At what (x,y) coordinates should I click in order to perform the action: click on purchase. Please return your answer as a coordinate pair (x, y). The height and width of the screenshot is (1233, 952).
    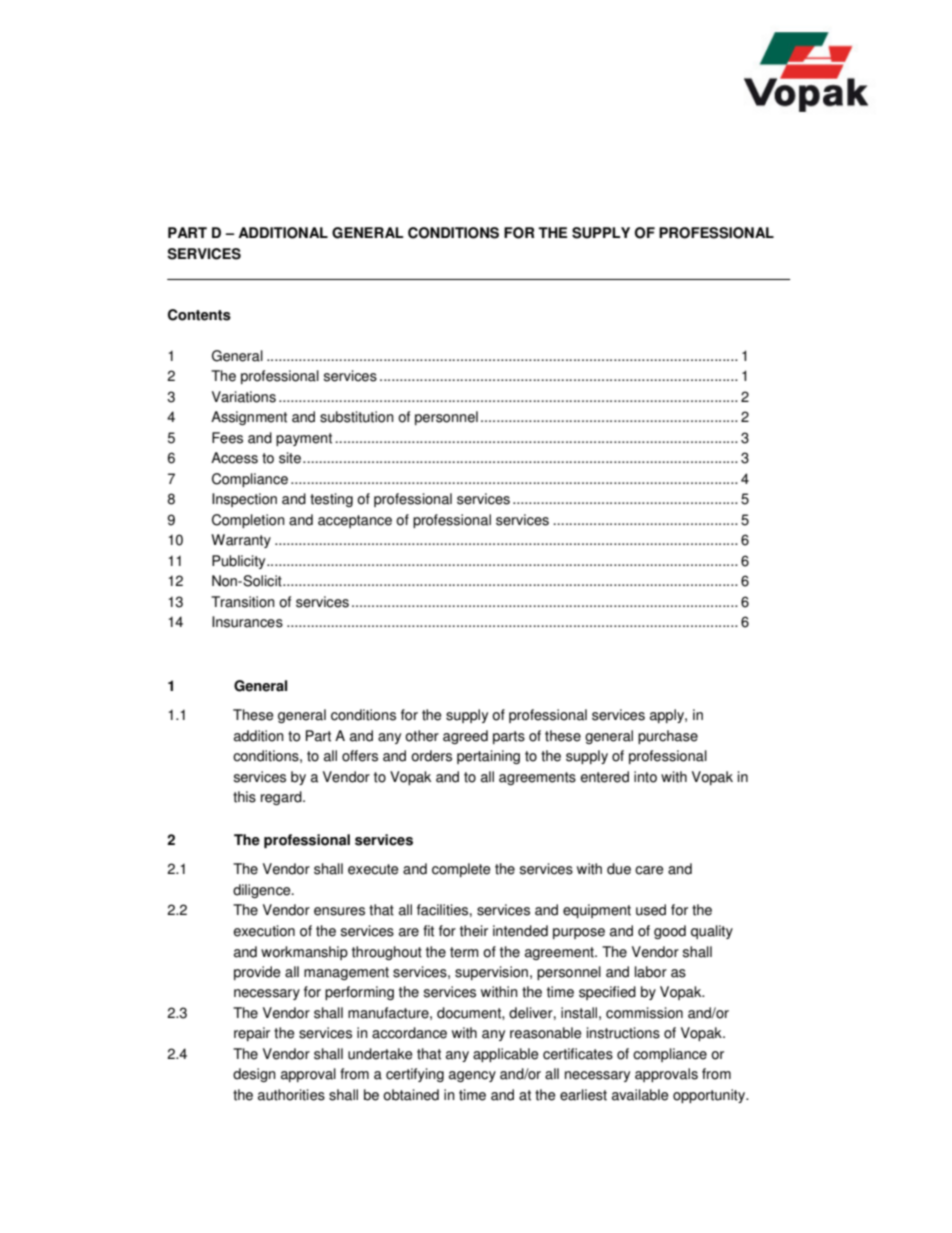
    Looking at the image, I should click on (668, 737).
